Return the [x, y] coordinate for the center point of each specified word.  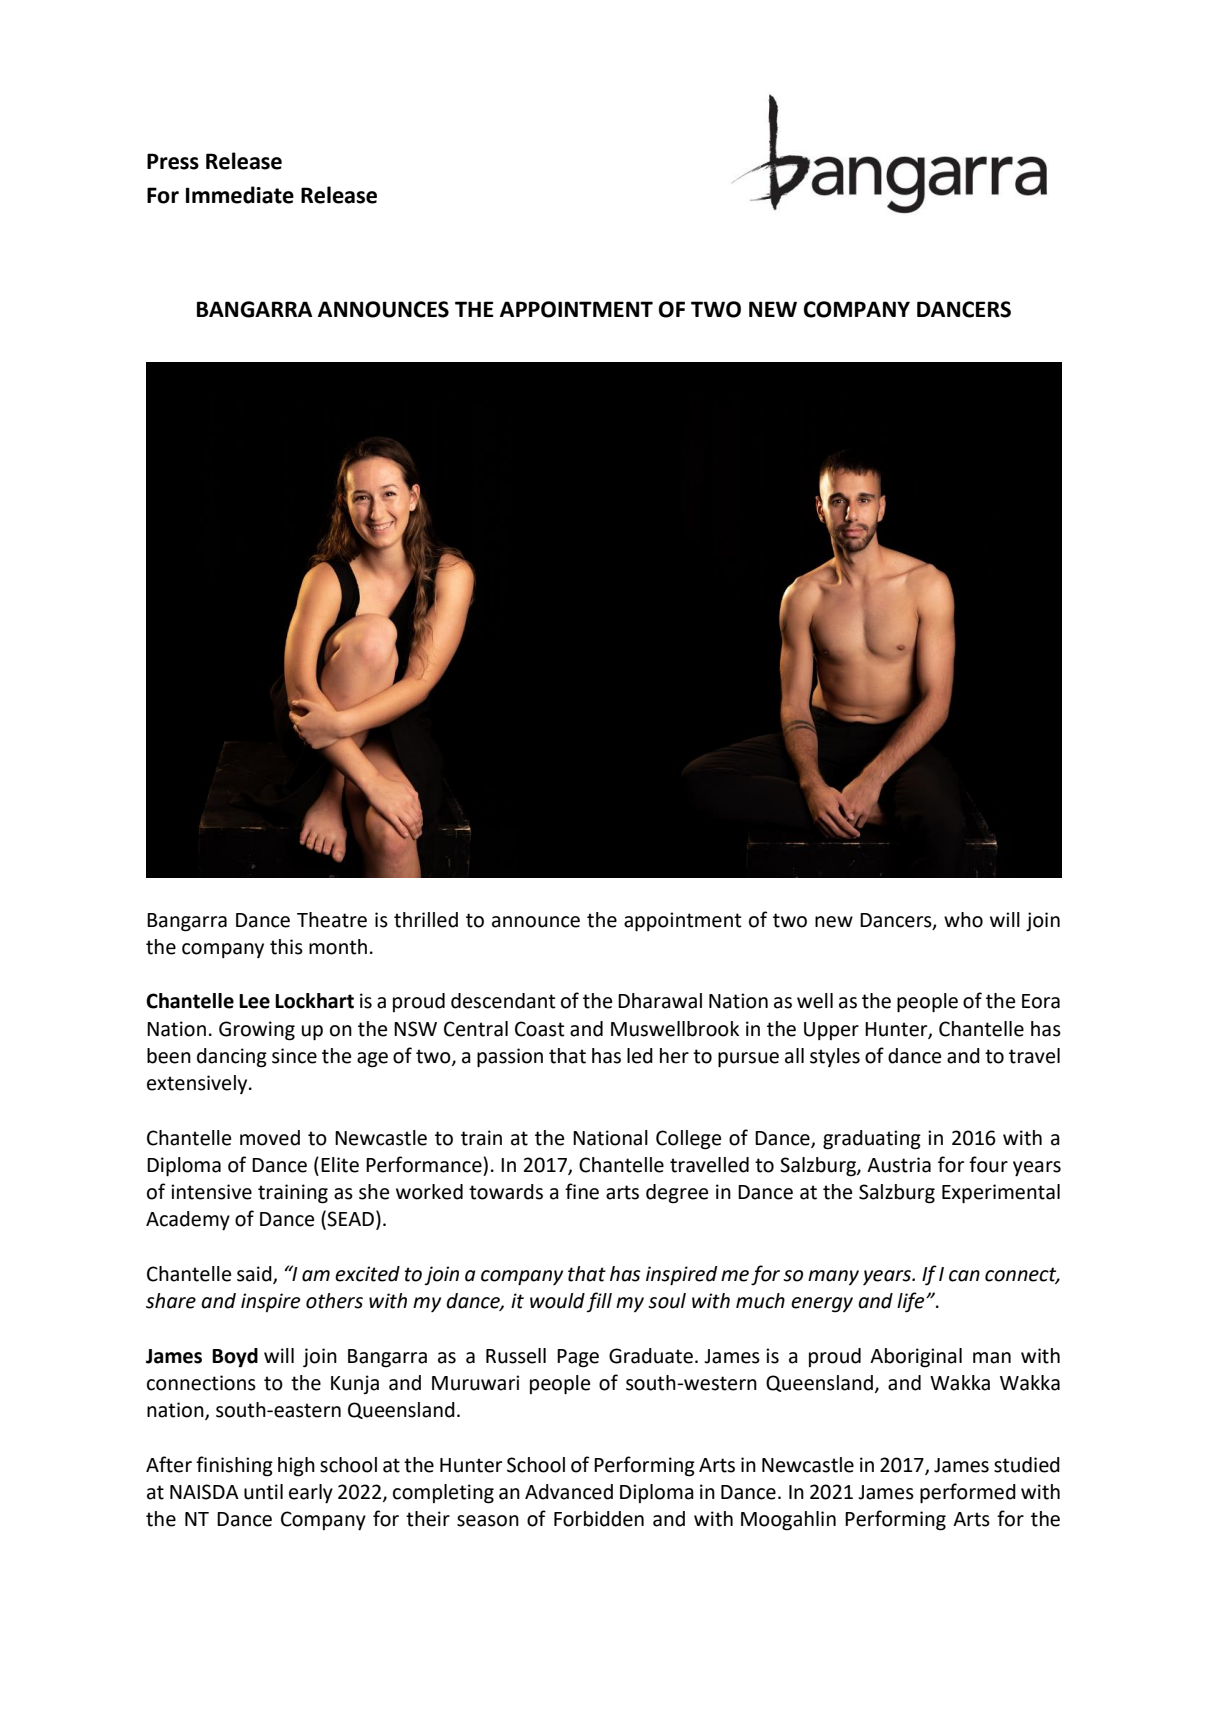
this [286, 947]
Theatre [332, 920]
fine [582, 1191]
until [263, 1492]
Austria [899, 1165]
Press [173, 161]
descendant [503, 1001]
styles [835, 1057]
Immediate [240, 195]
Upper [831, 1031]
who [963, 920]
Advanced [569, 1492]
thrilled [426, 920]
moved [270, 1138]
